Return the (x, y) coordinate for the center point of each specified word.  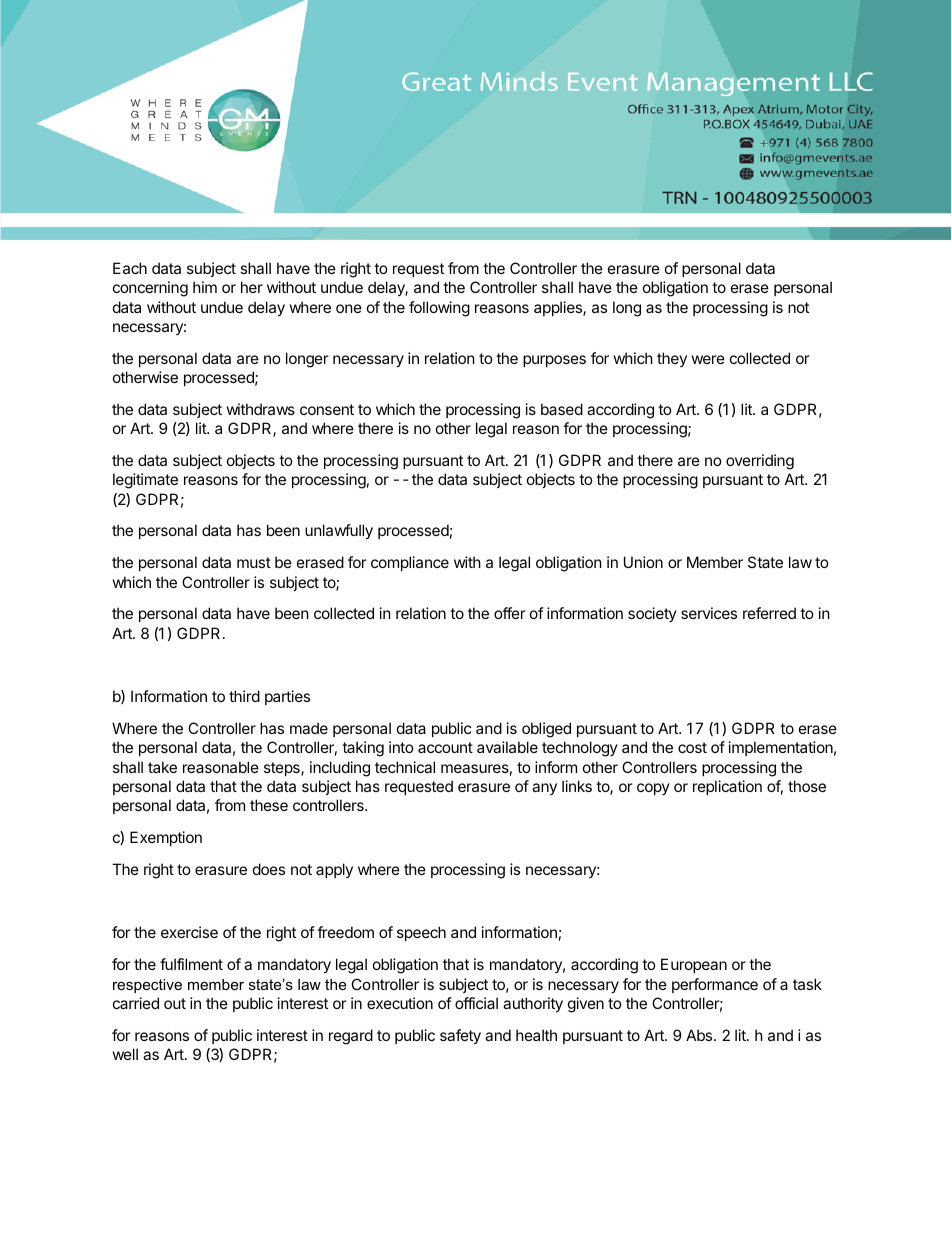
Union (643, 562)
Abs (700, 1035)
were (708, 359)
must (254, 562)
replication (727, 787)
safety (460, 1036)
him (205, 287)
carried (136, 1003)
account (445, 747)
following (439, 309)
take (162, 767)
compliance (410, 563)
